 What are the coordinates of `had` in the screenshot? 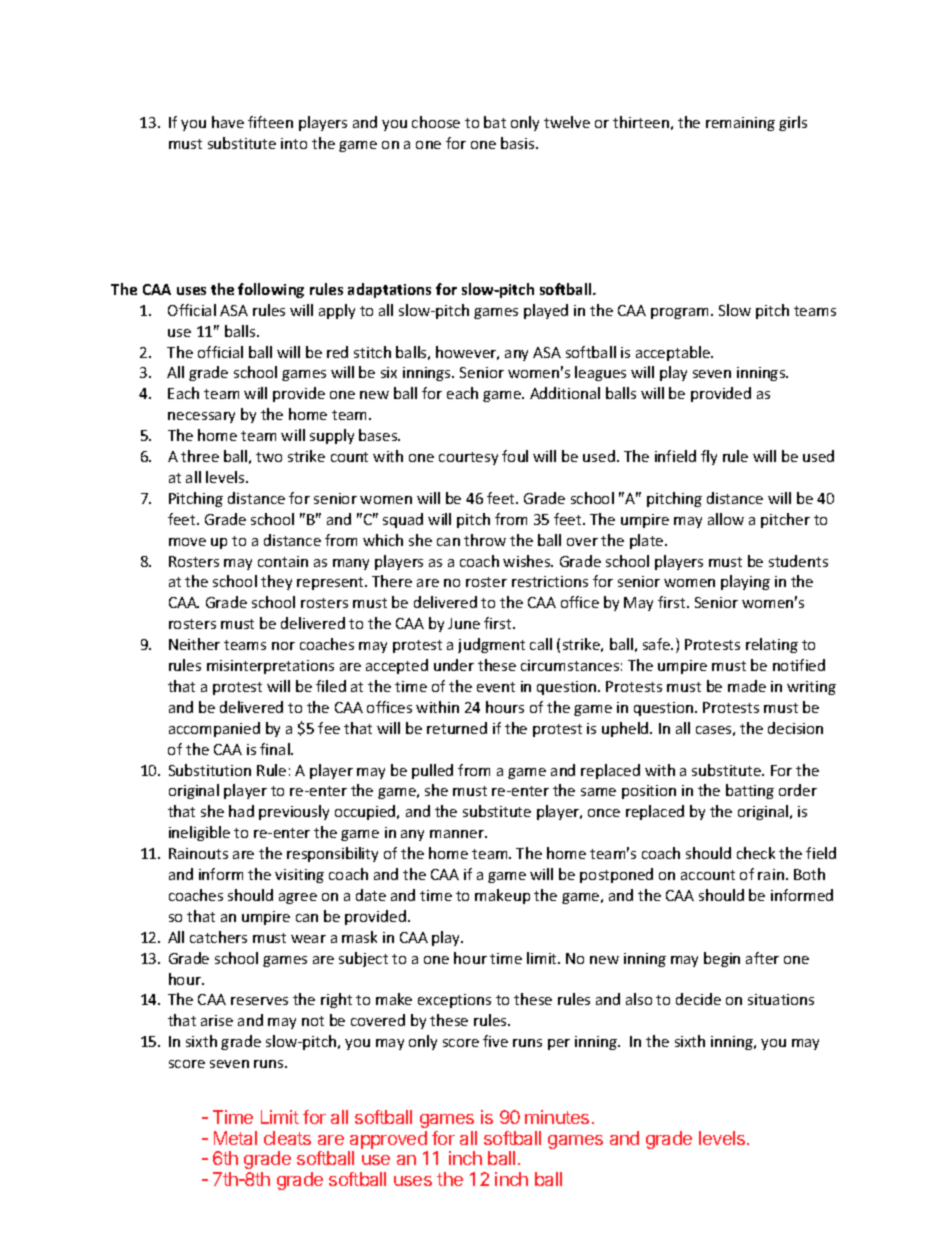 It's located at (241, 811).
